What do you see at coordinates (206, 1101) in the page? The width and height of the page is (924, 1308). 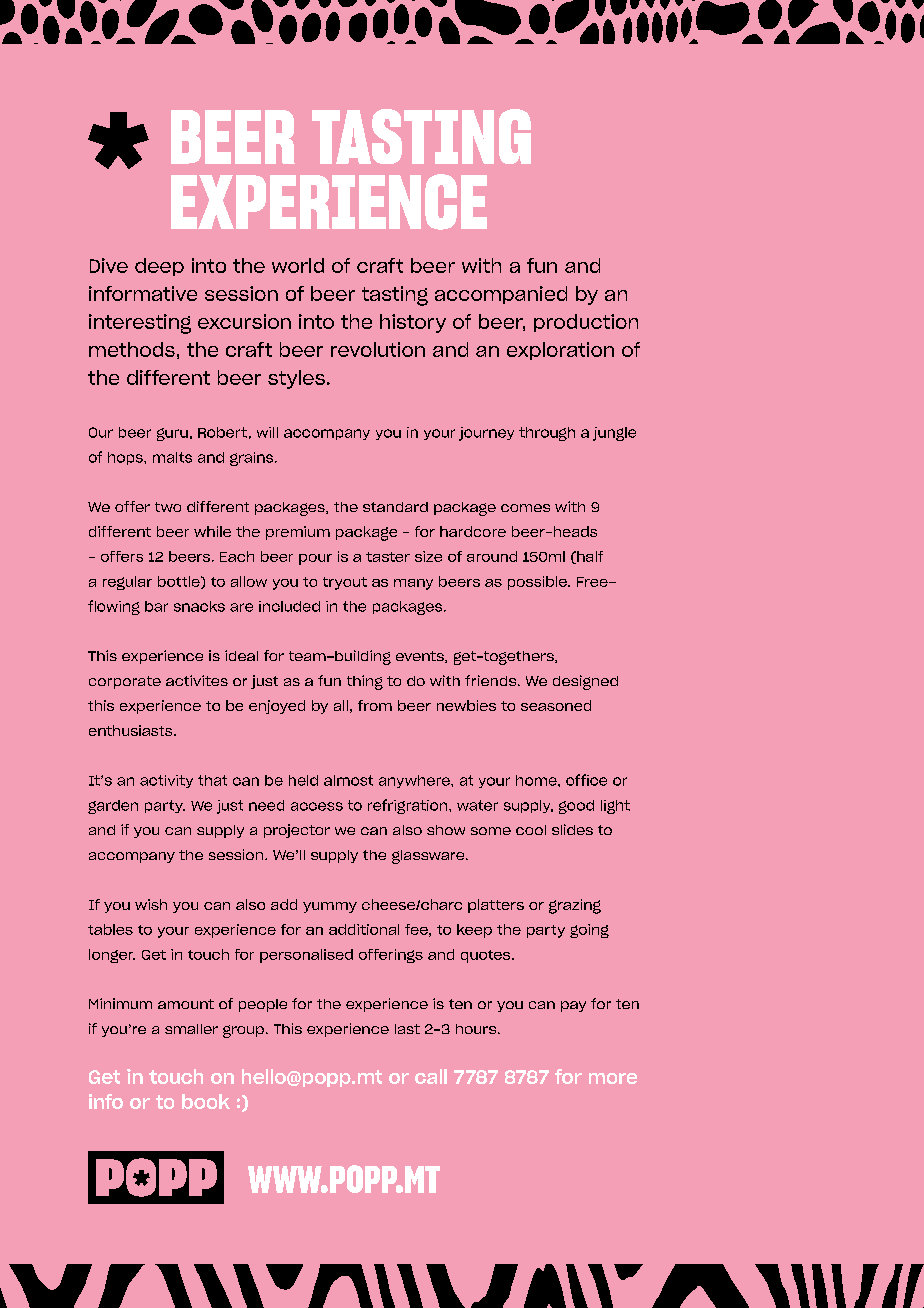 I see `book` at bounding box center [206, 1101].
